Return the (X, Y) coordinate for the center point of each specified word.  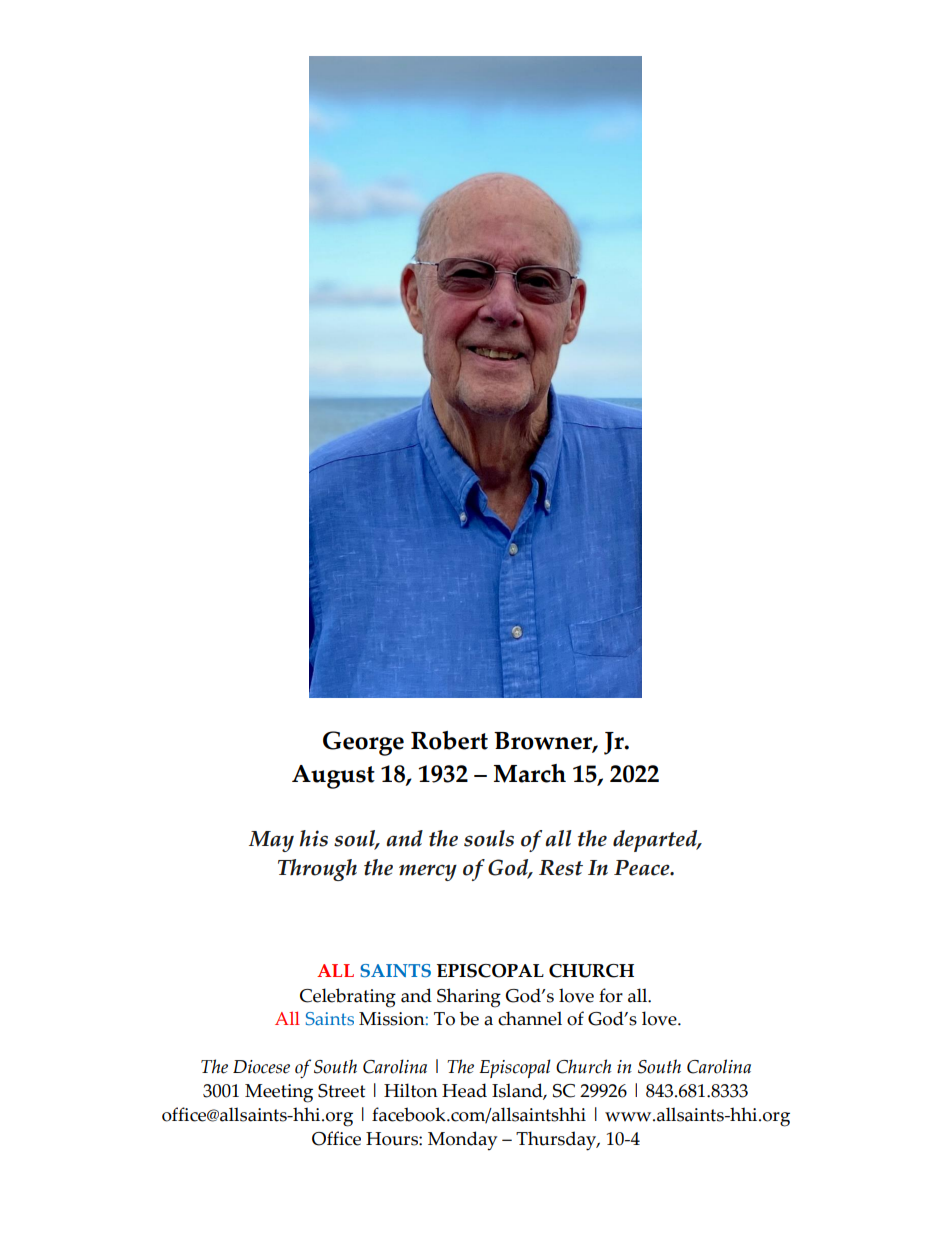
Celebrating (348, 998)
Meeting (279, 1093)
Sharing (469, 998)
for (611, 995)
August (333, 777)
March (530, 773)
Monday (462, 1141)
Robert (449, 740)
